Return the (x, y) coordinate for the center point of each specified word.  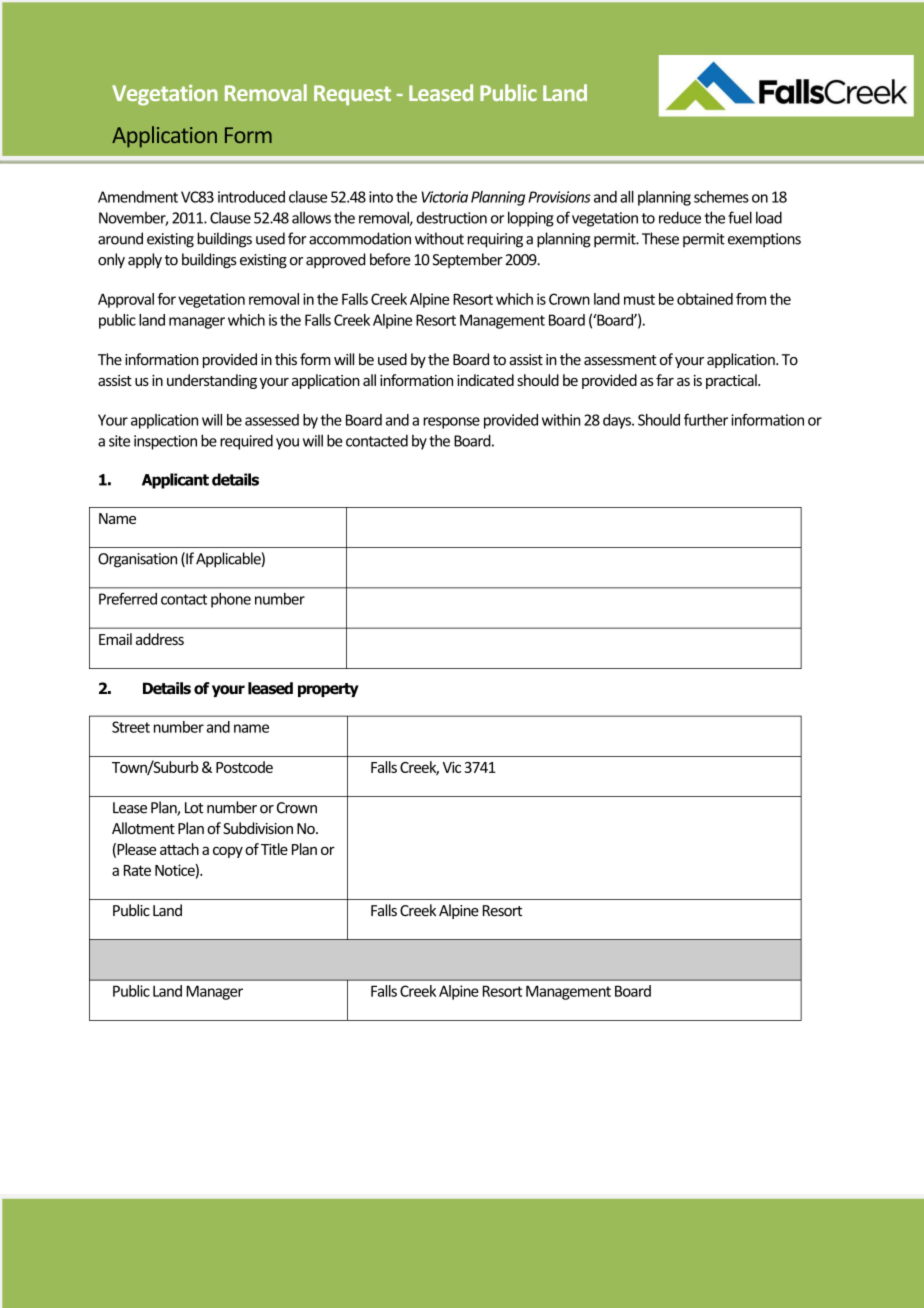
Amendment (138, 197)
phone (231, 600)
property (328, 690)
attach (179, 849)
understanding (212, 381)
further (706, 419)
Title (274, 849)
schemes (721, 197)
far (665, 380)
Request (352, 95)
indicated (485, 380)
